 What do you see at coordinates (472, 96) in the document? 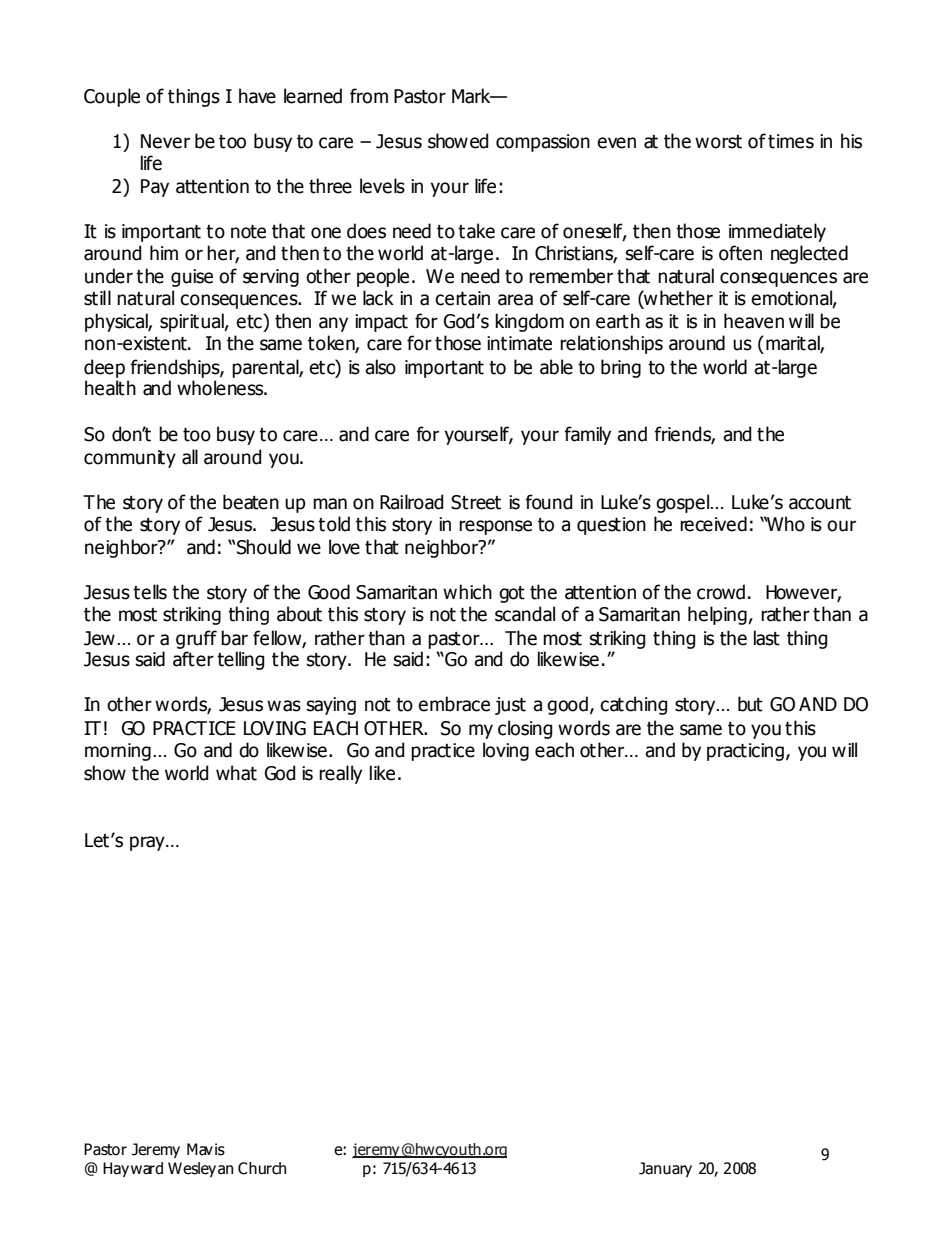
I see `Mark` at bounding box center [472, 96].
